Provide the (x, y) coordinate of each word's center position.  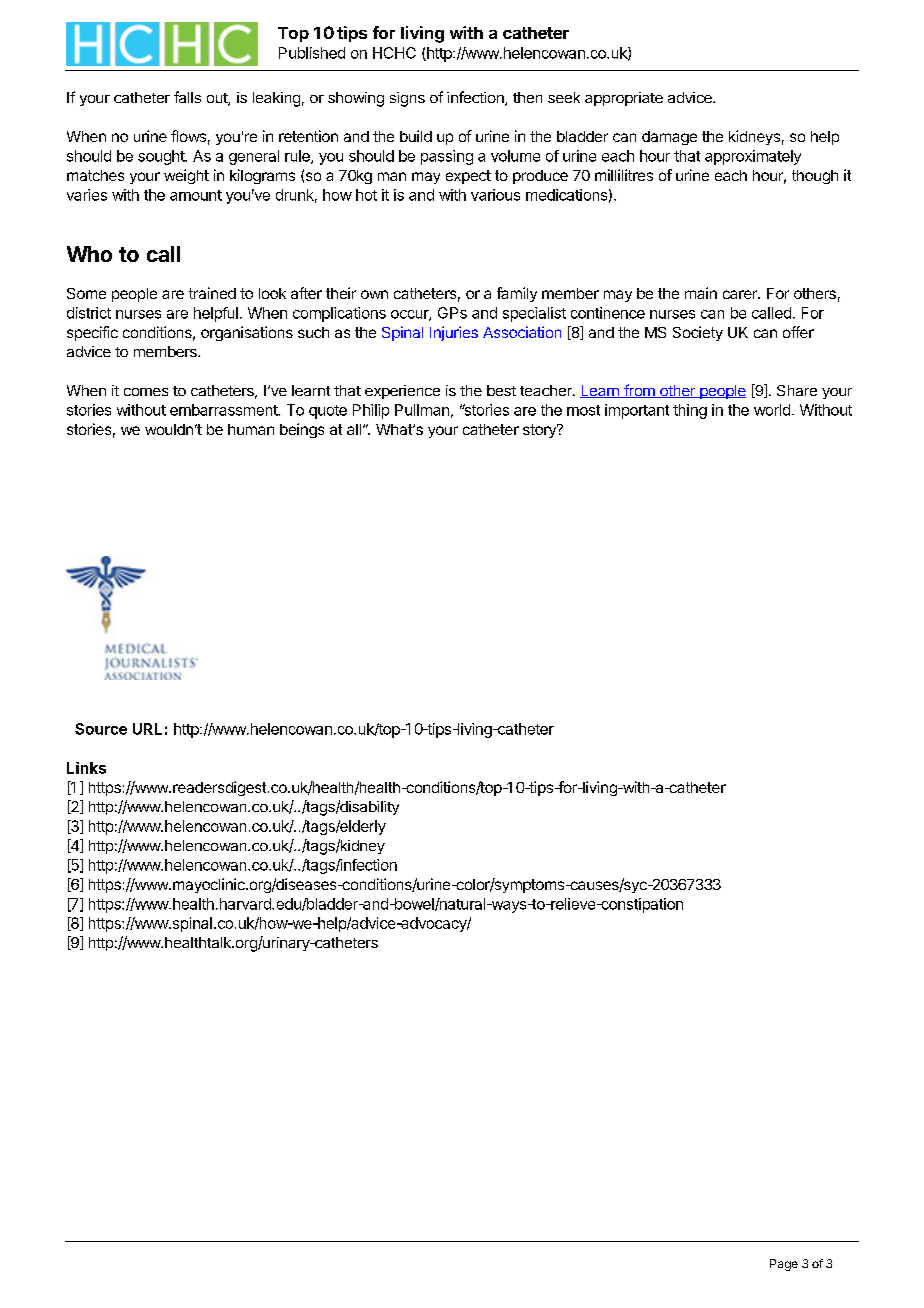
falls (187, 97)
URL (147, 729)
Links (86, 768)
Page (784, 1265)
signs (407, 99)
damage (669, 138)
